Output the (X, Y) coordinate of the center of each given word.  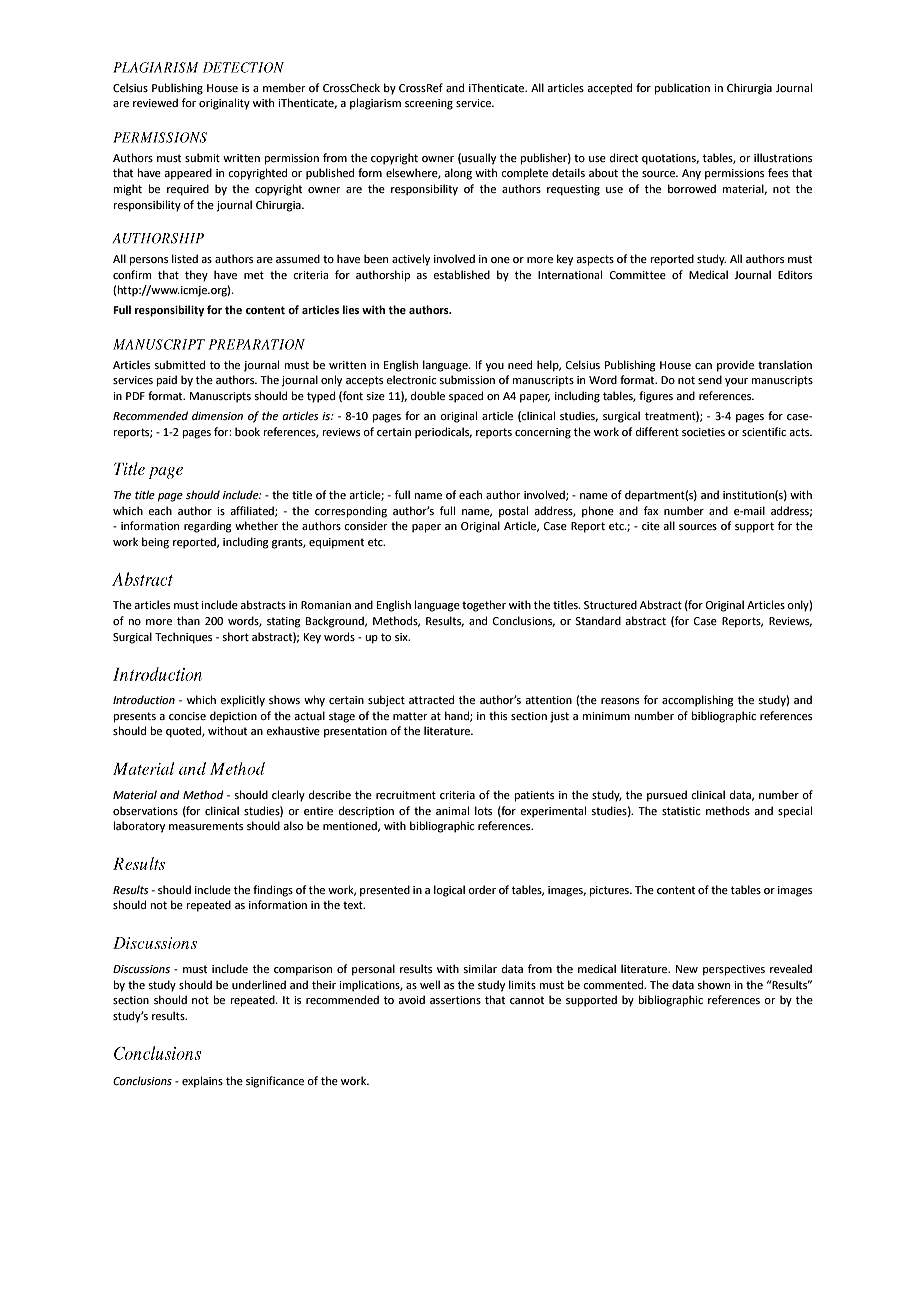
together (484, 606)
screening (429, 104)
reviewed (155, 102)
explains (202, 1082)
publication (682, 89)
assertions (455, 1000)
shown (713, 984)
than (188, 620)
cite (651, 526)
